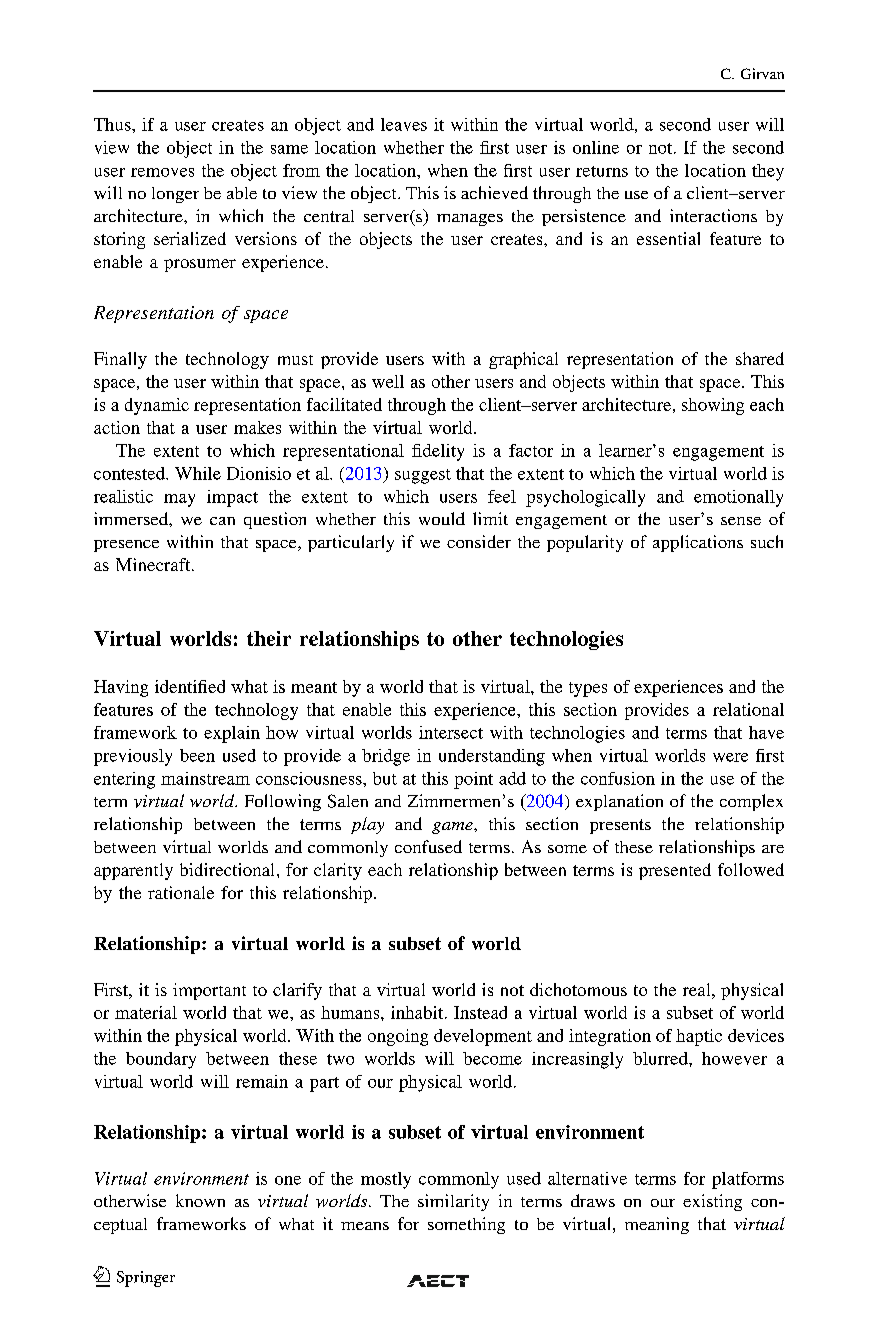 The width and height of the screenshot is (878, 1332). What do you see at coordinates (675, 871) in the screenshot?
I see `presented` at bounding box center [675, 871].
